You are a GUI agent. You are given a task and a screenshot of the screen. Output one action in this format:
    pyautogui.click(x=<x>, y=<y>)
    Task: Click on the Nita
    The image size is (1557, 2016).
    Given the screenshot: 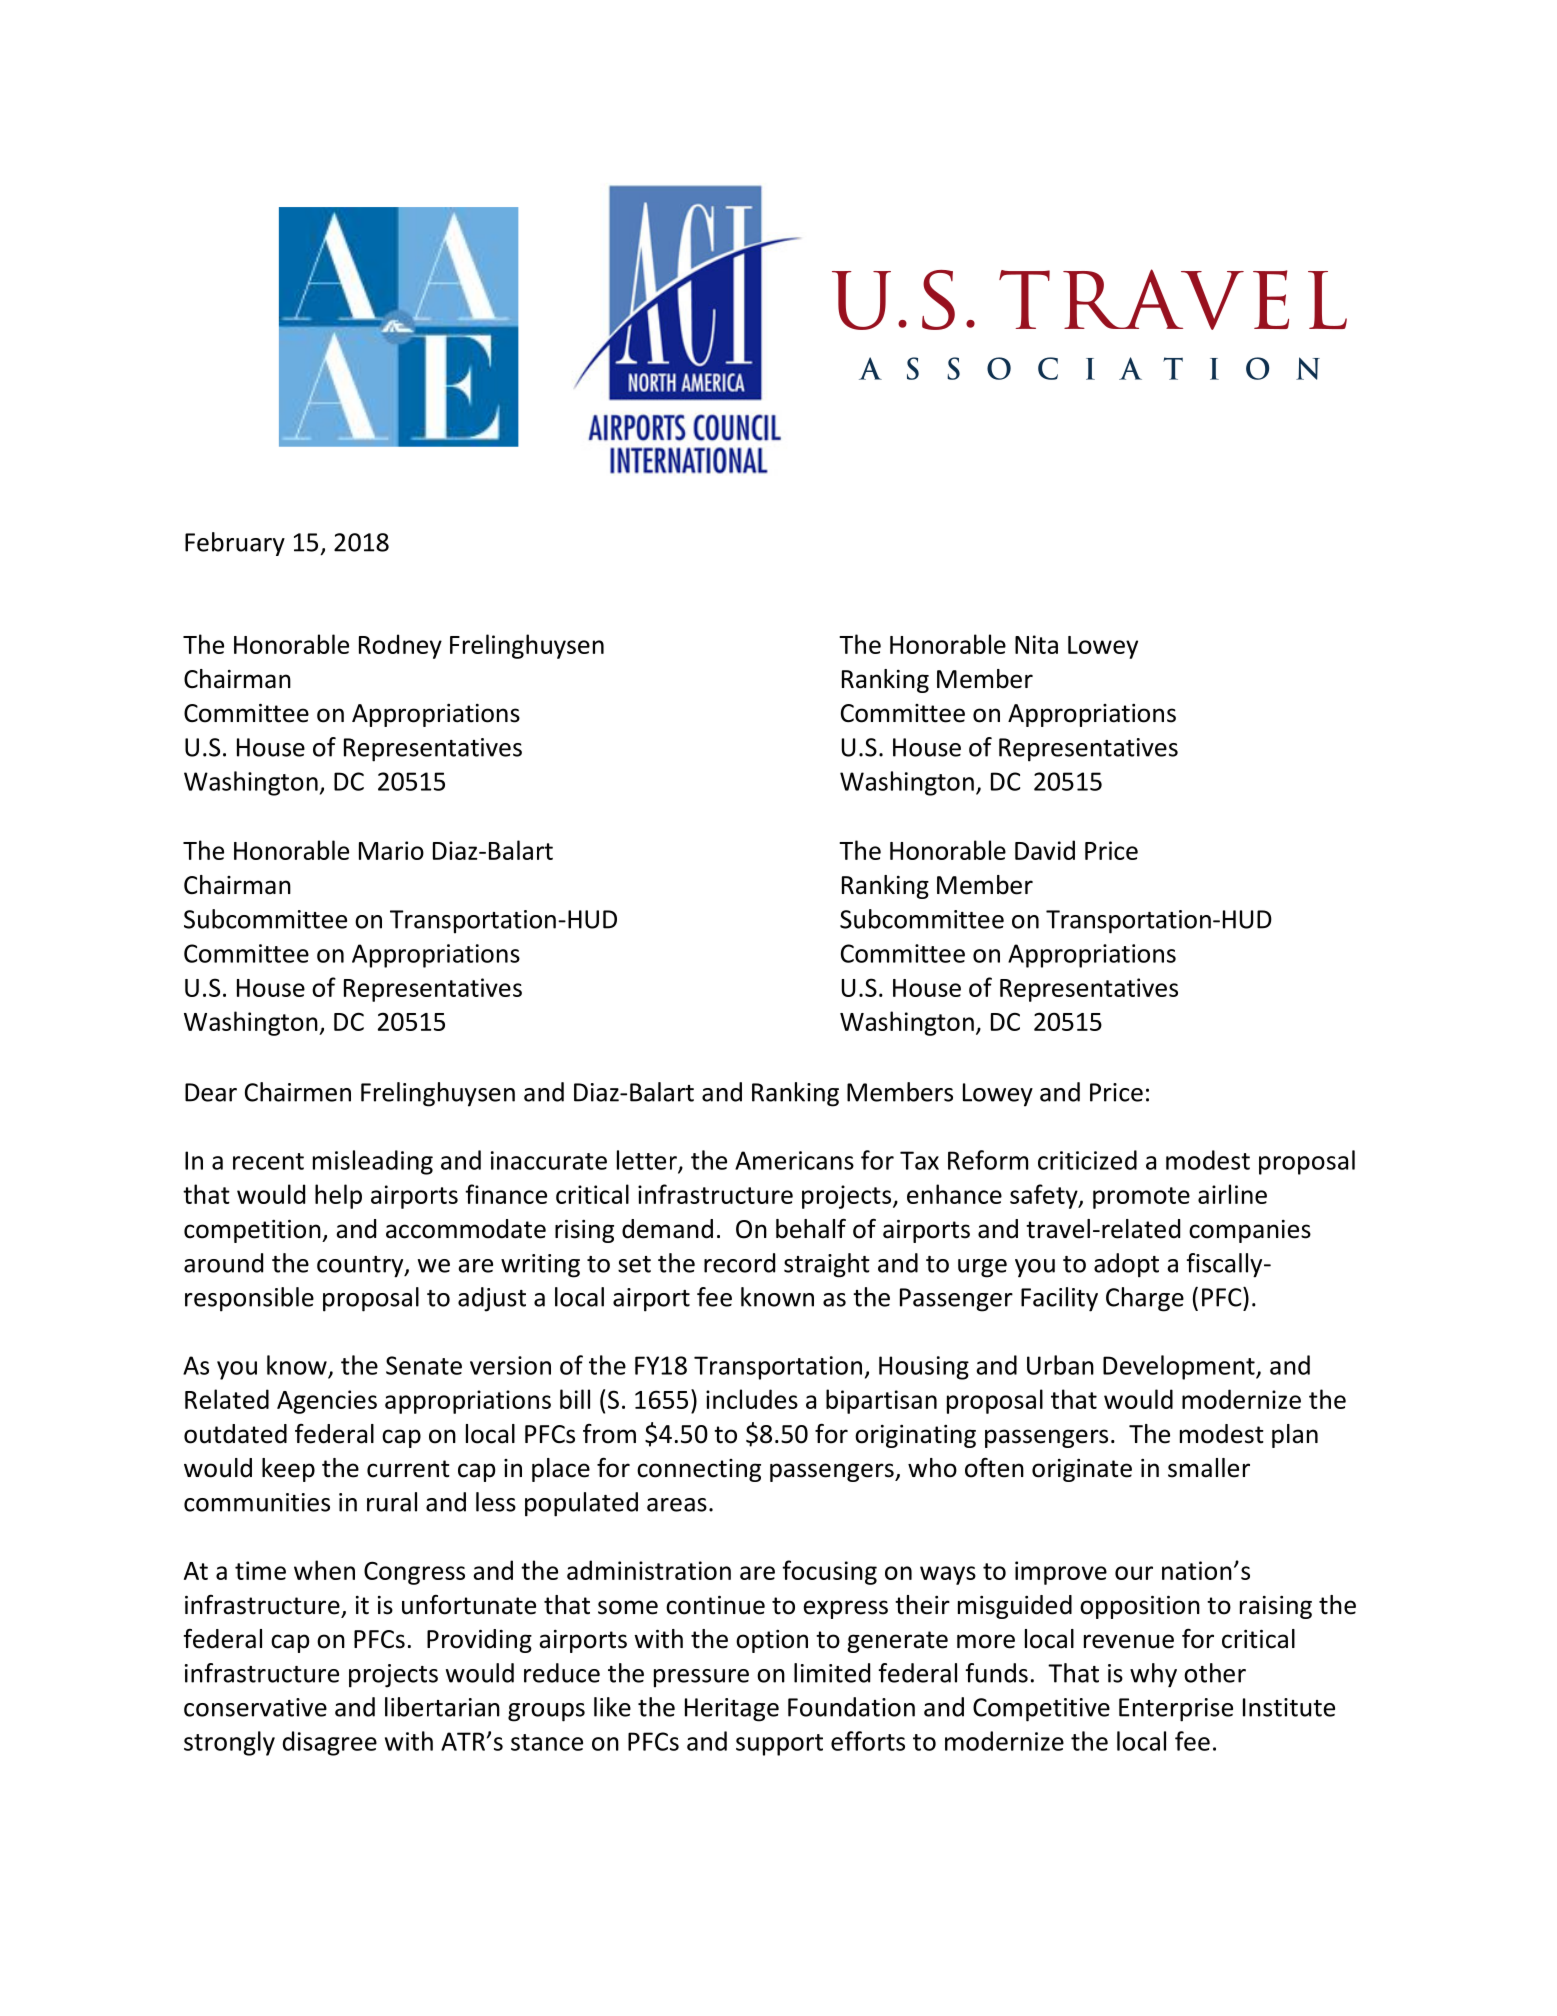 What is the action you would take?
    pyautogui.click(x=1036, y=644)
